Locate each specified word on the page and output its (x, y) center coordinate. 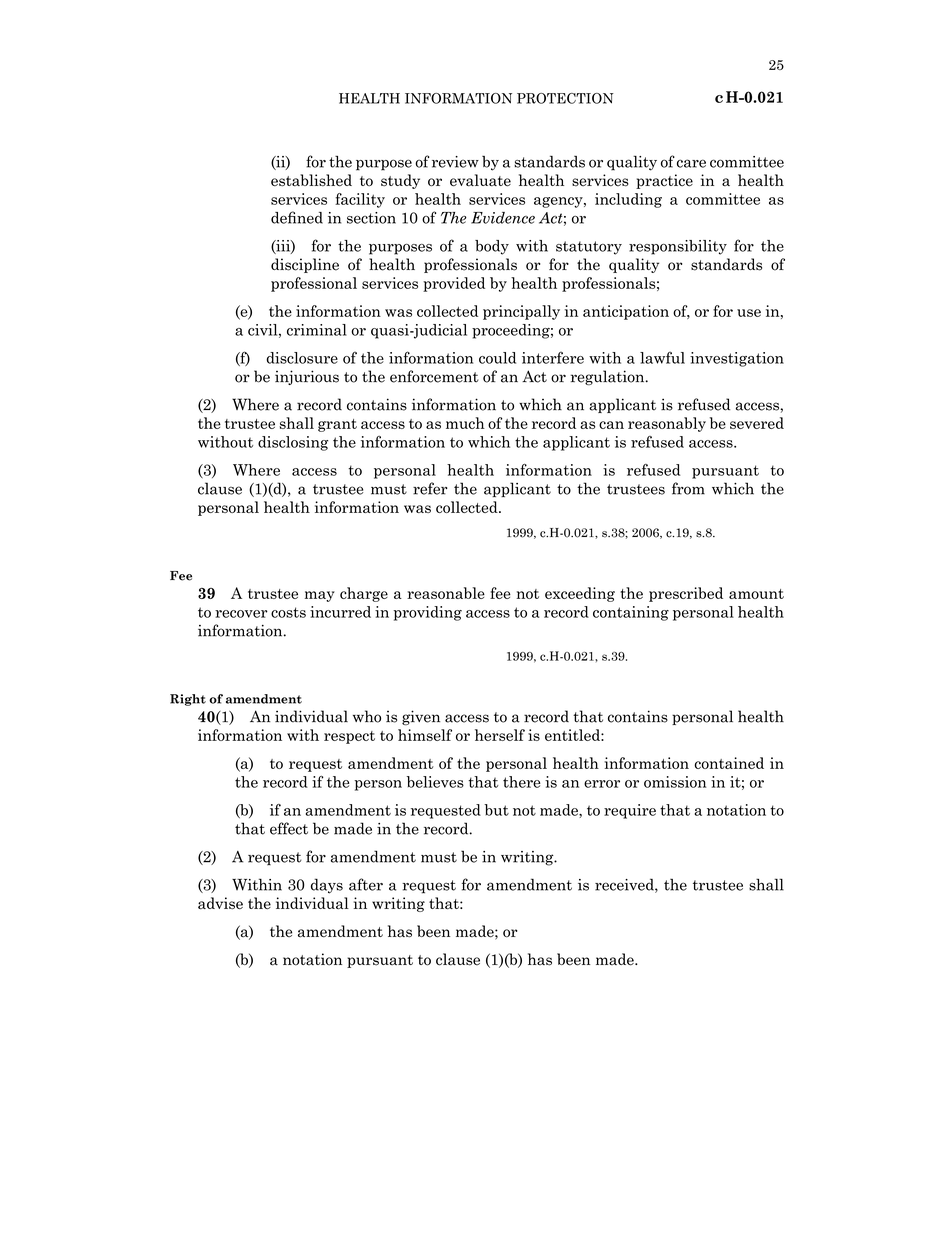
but (496, 810)
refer (430, 488)
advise (220, 903)
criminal (317, 330)
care (691, 163)
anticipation (626, 312)
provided (454, 284)
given (421, 718)
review (455, 162)
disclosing (293, 443)
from (688, 488)
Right (188, 700)
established (311, 180)
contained (729, 763)
